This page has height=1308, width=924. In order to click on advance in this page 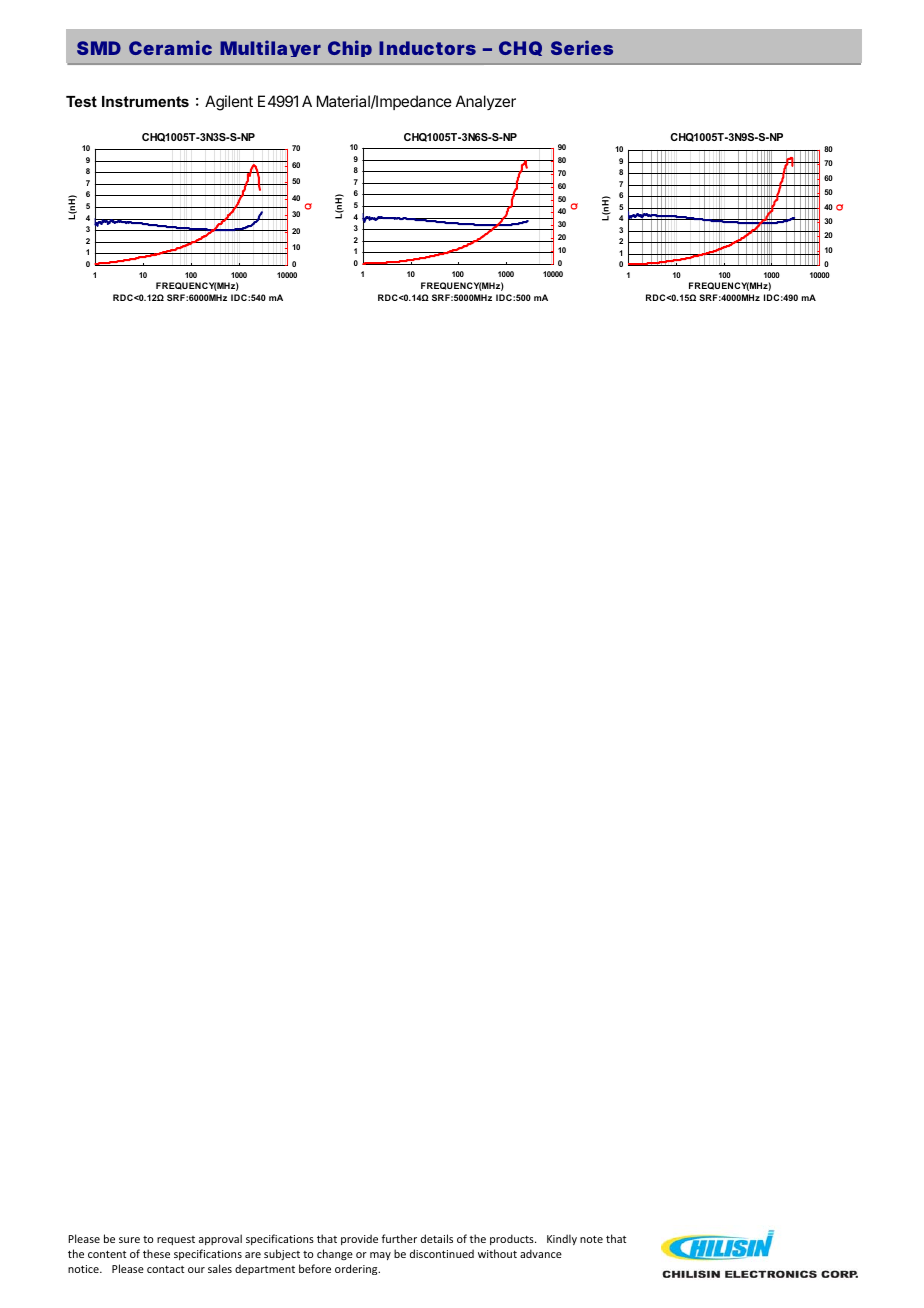, I will do `click(541, 1253)`.
